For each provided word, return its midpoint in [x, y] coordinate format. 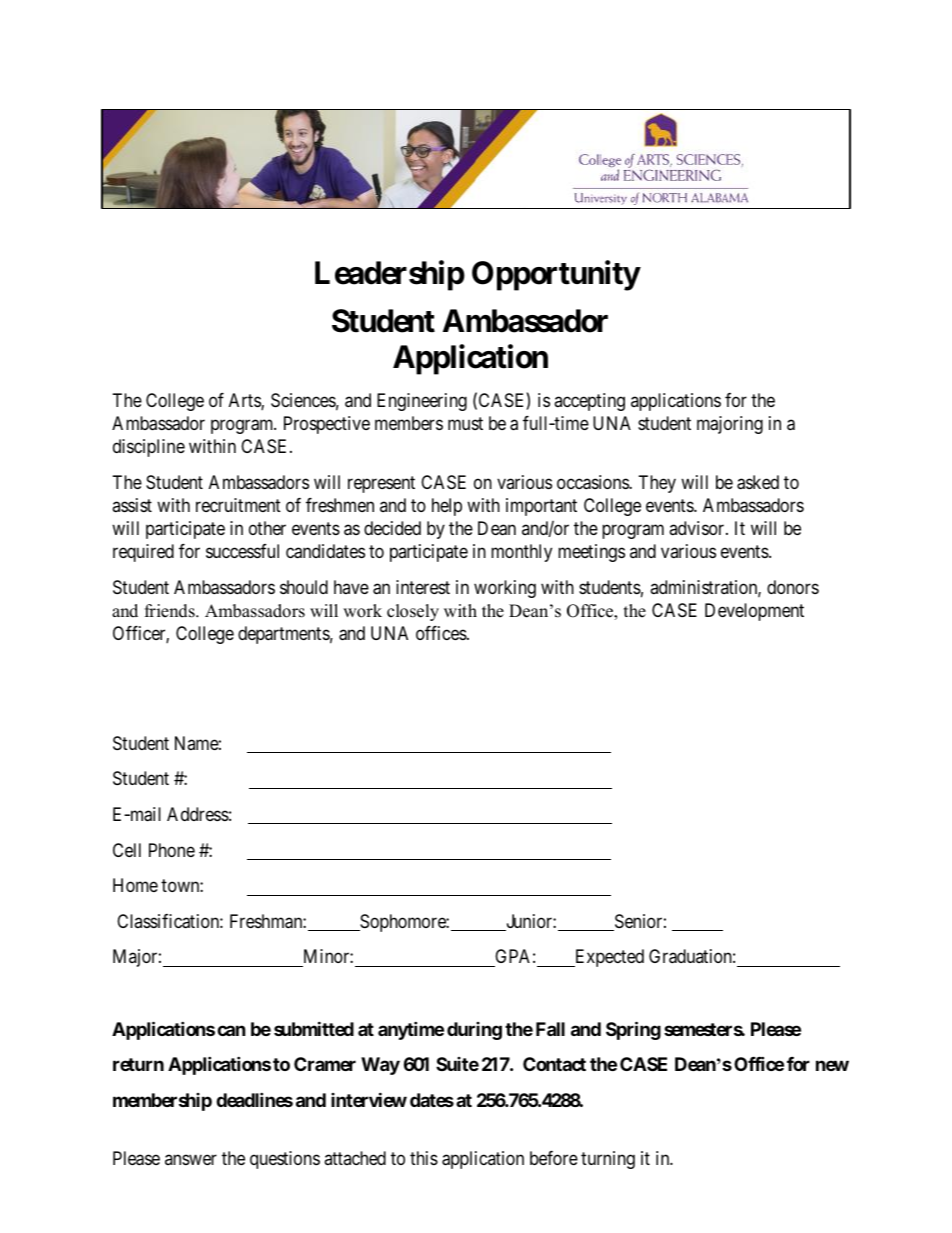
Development [754, 612]
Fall [550, 1029]
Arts [245, 401]
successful [242, 551]
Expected [608, 958]
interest [423, 587]
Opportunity [556, 275]
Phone [172, 850]
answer [191, 1160]
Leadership [390, 275]
